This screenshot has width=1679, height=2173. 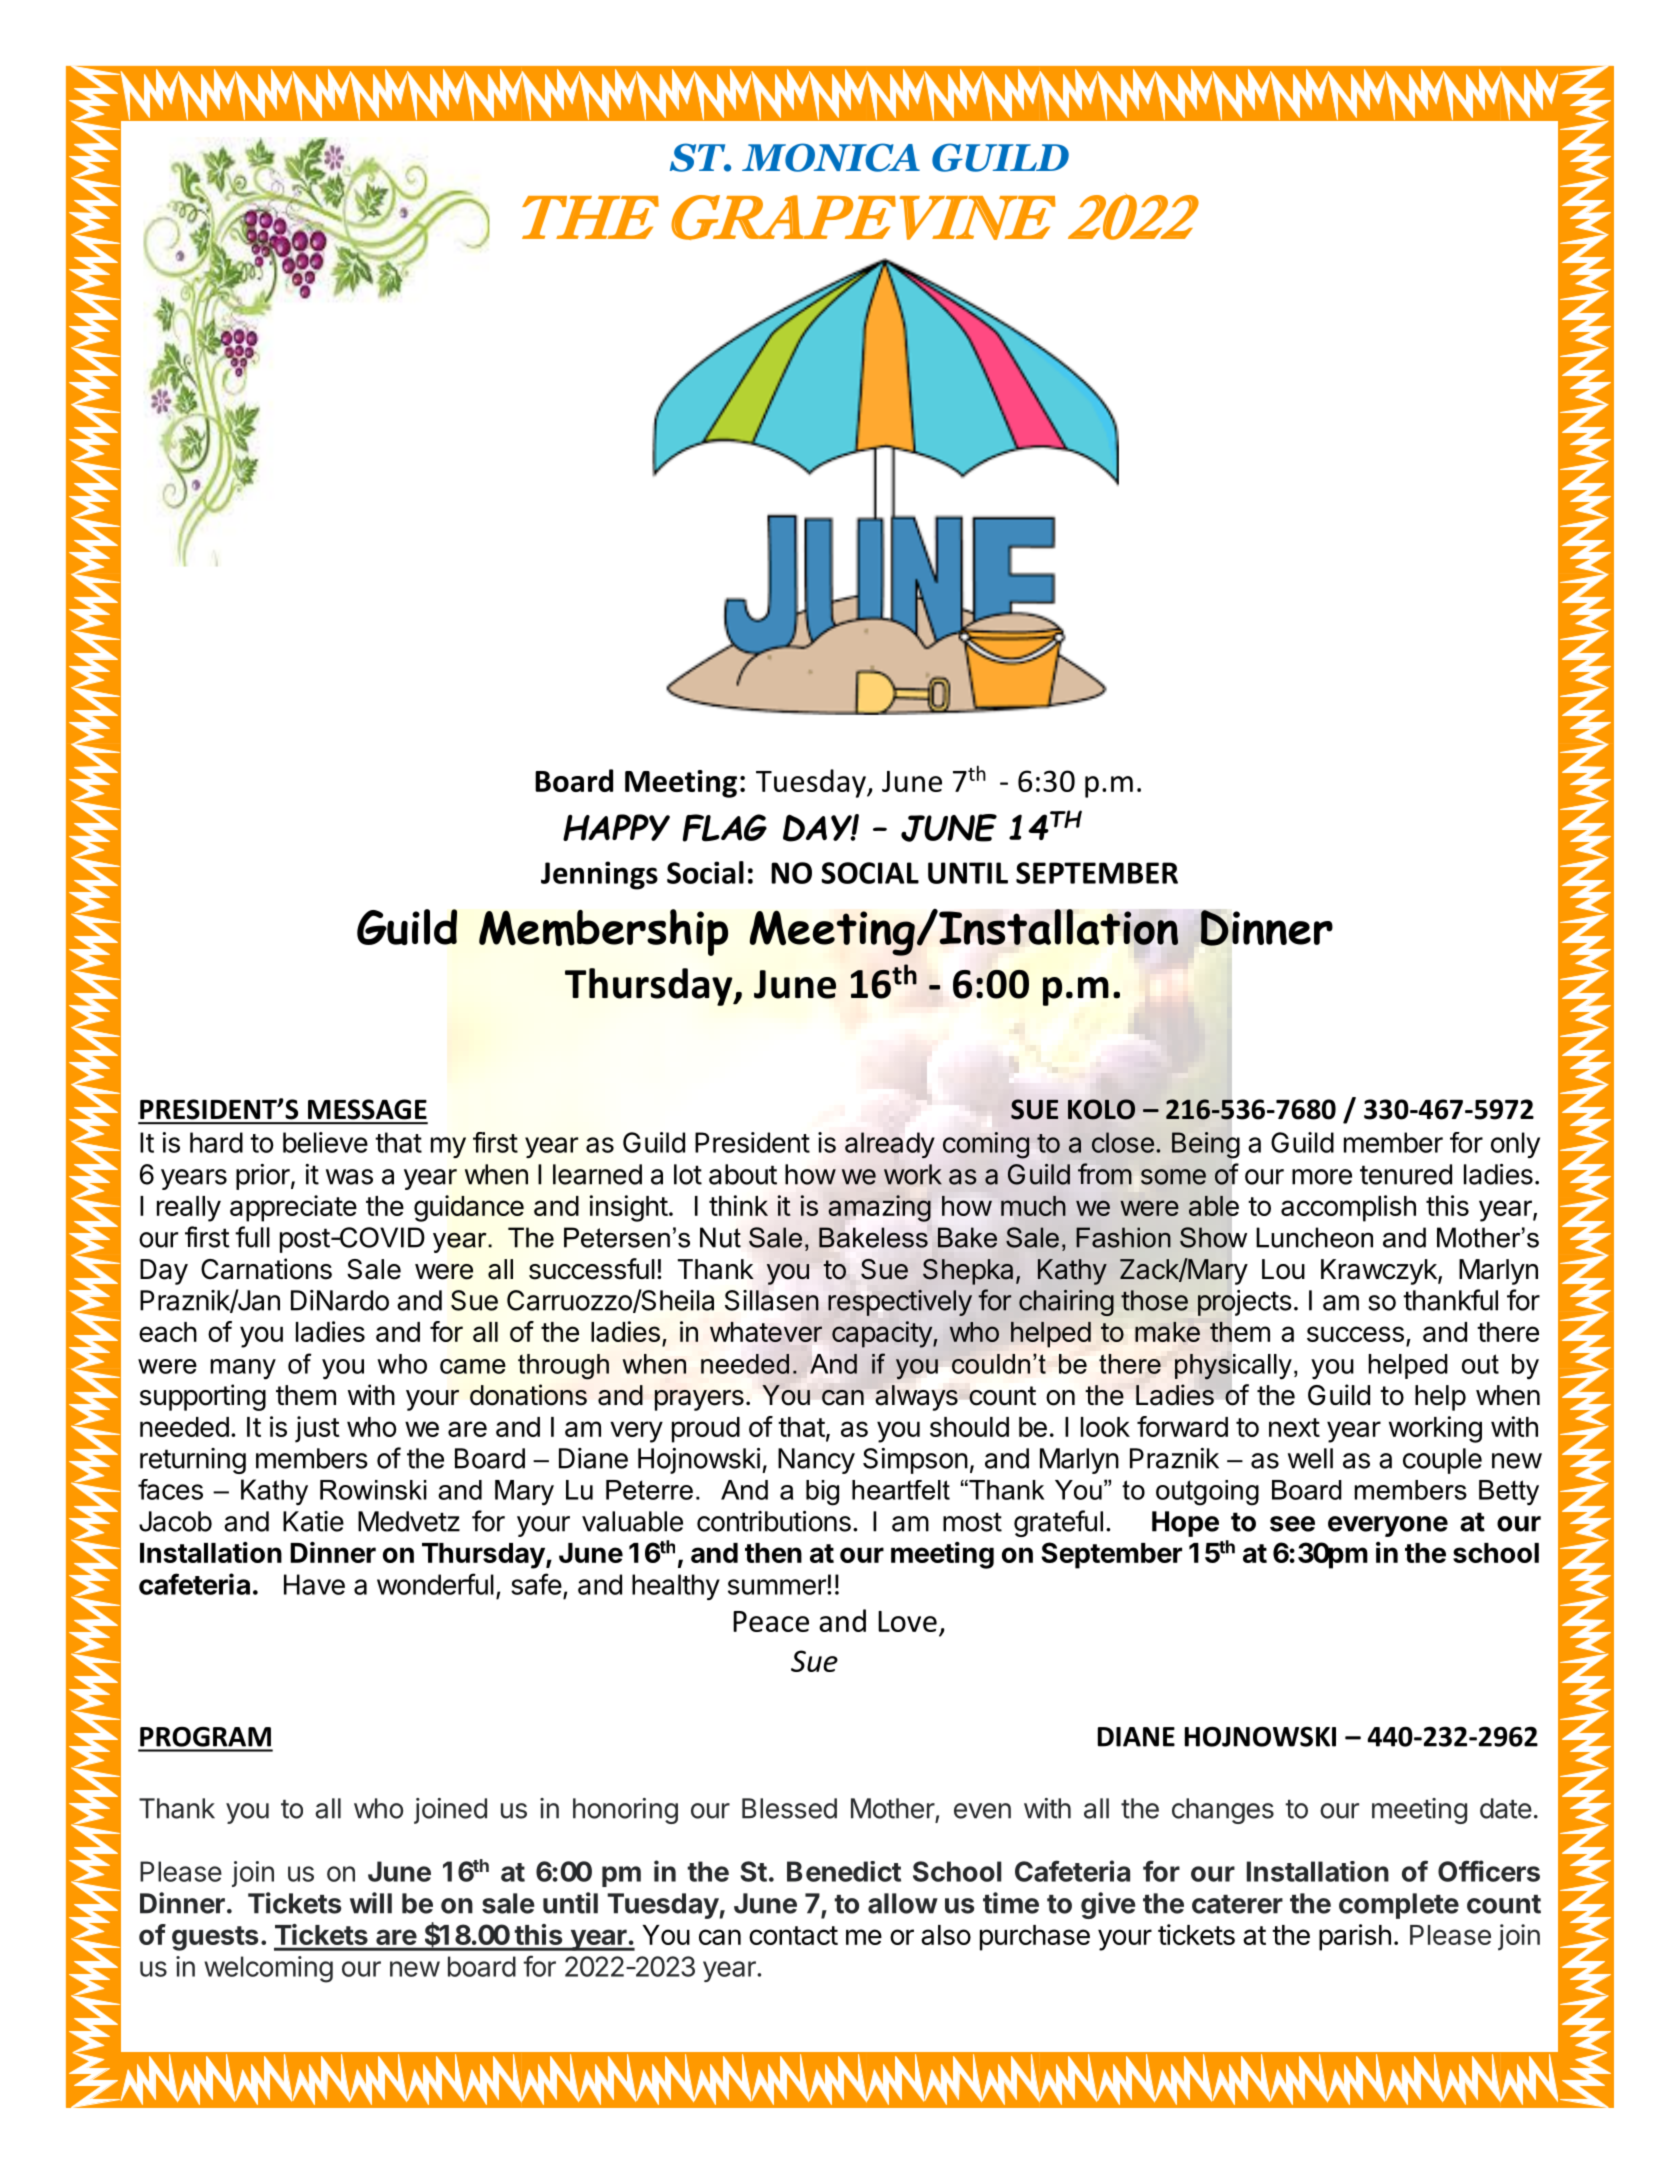 I want to click on HAPPY, so click(x=616, y=827).
